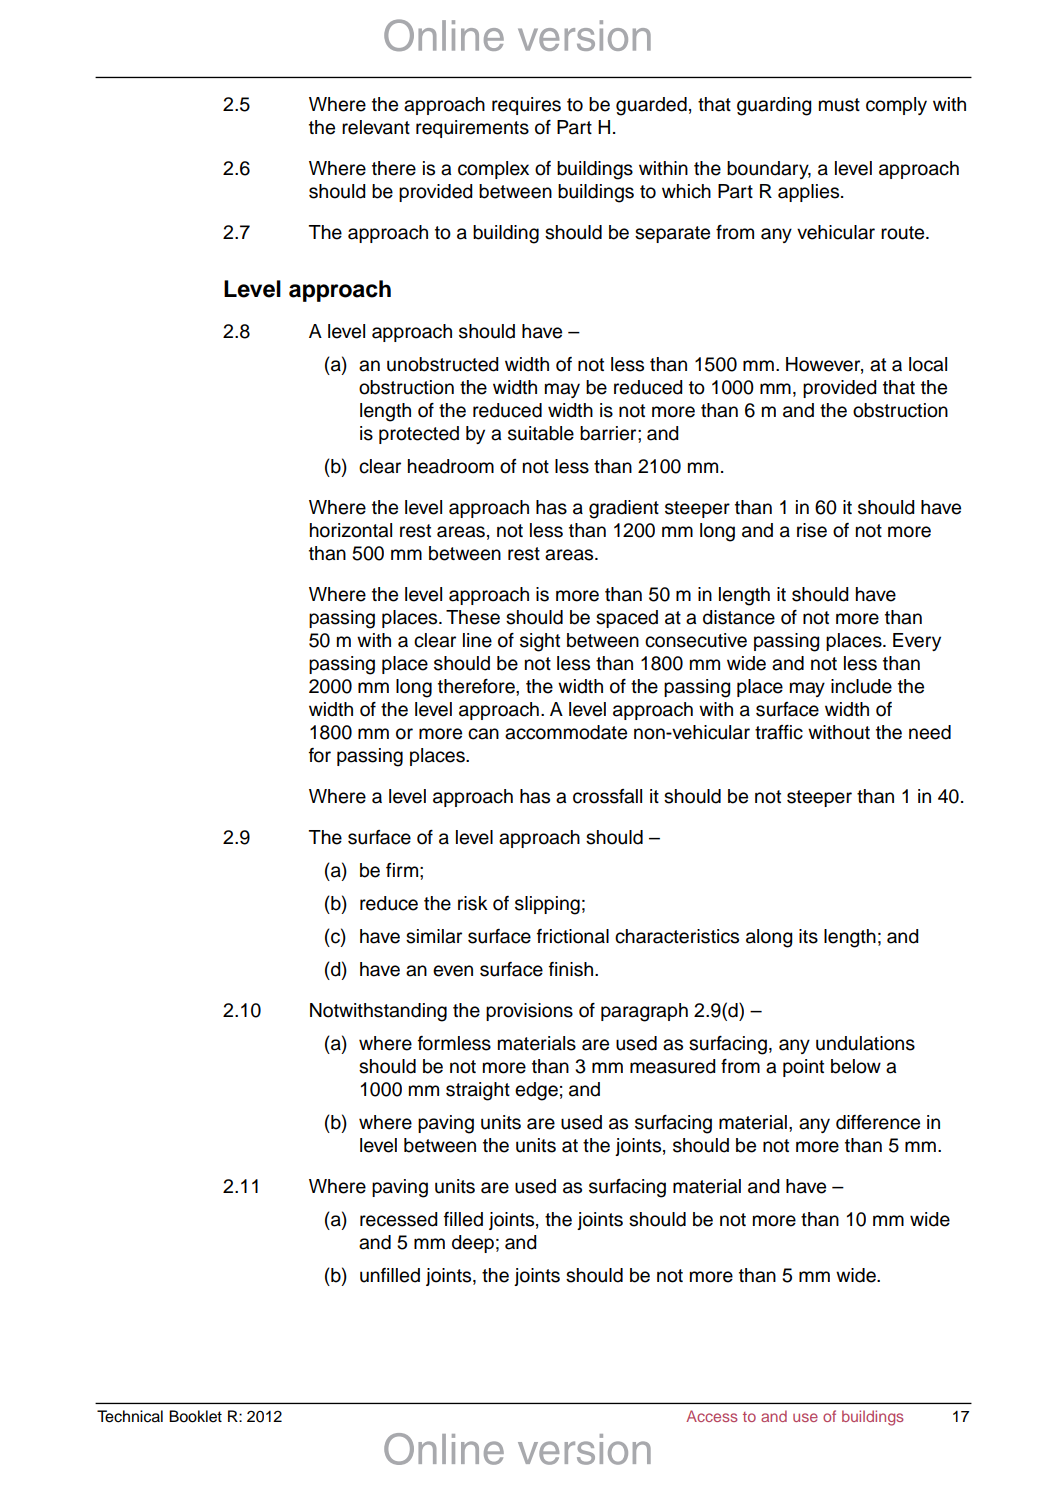 The width and height of the screenshot is (1057, 1494). I want to click on rise, so click(812, 530).
